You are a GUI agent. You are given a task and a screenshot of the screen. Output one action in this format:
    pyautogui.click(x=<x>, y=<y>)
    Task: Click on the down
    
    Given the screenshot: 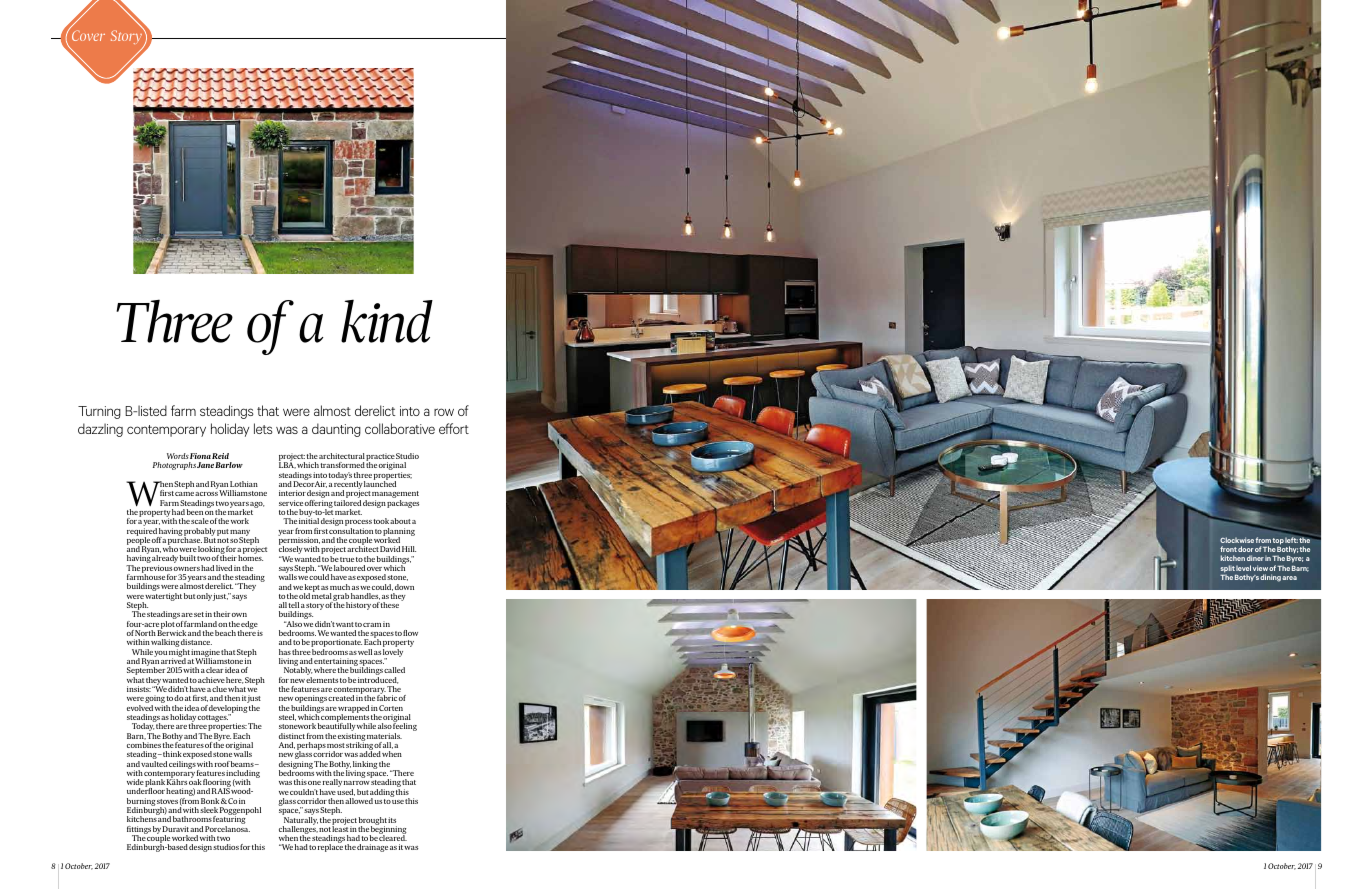 What is the action you would take?
    pyautogui.click(x=404, y=587)
